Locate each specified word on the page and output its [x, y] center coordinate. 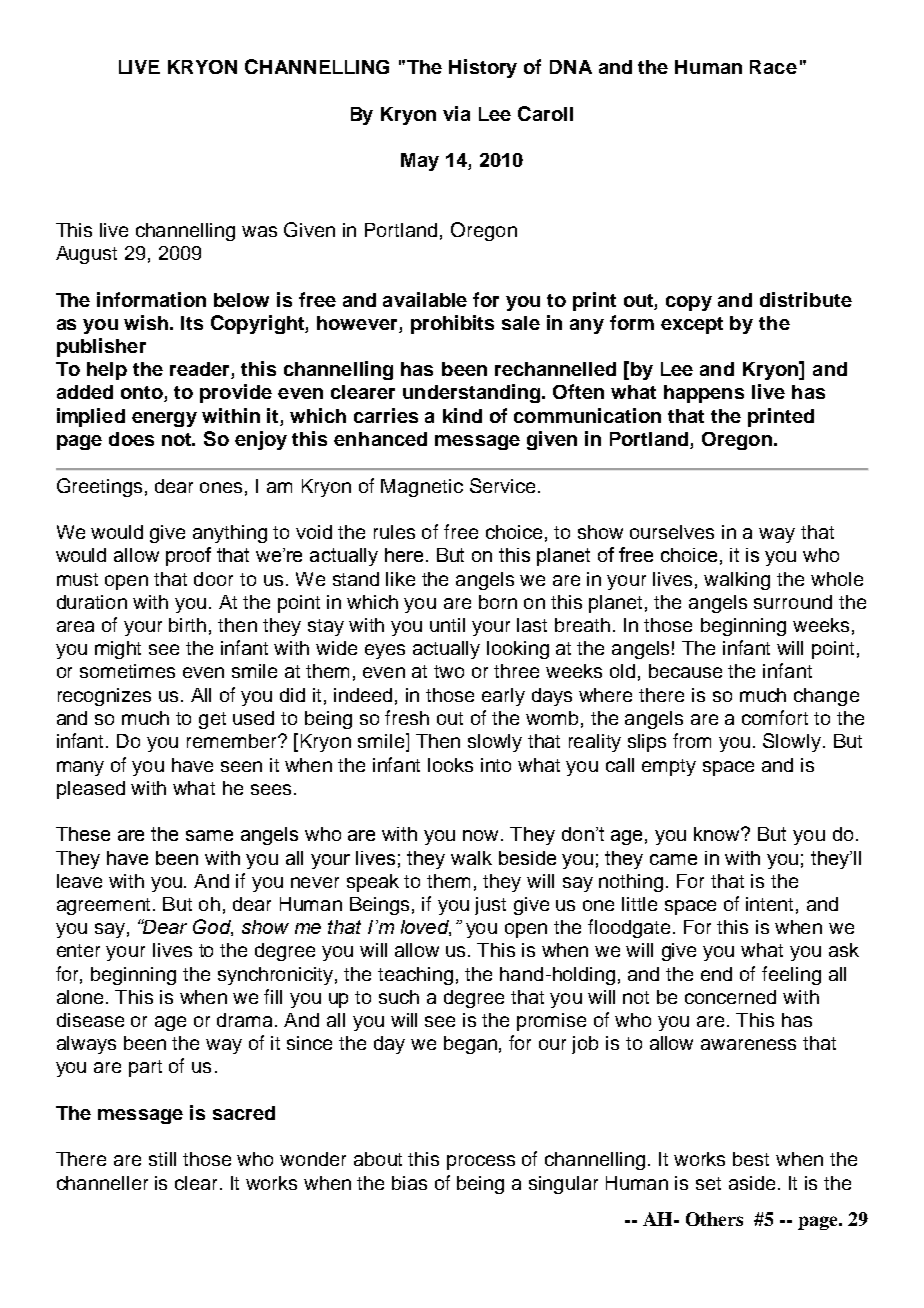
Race [773, 67]
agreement [105, 906]
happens [704, 394]
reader [201, 370]
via [456, 113]
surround [793, 602]
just [490, 906]
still [162, 1159]
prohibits [452, 324]
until [447, 625]
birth [187, 625]
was [259, 231]
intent [769, 904]
